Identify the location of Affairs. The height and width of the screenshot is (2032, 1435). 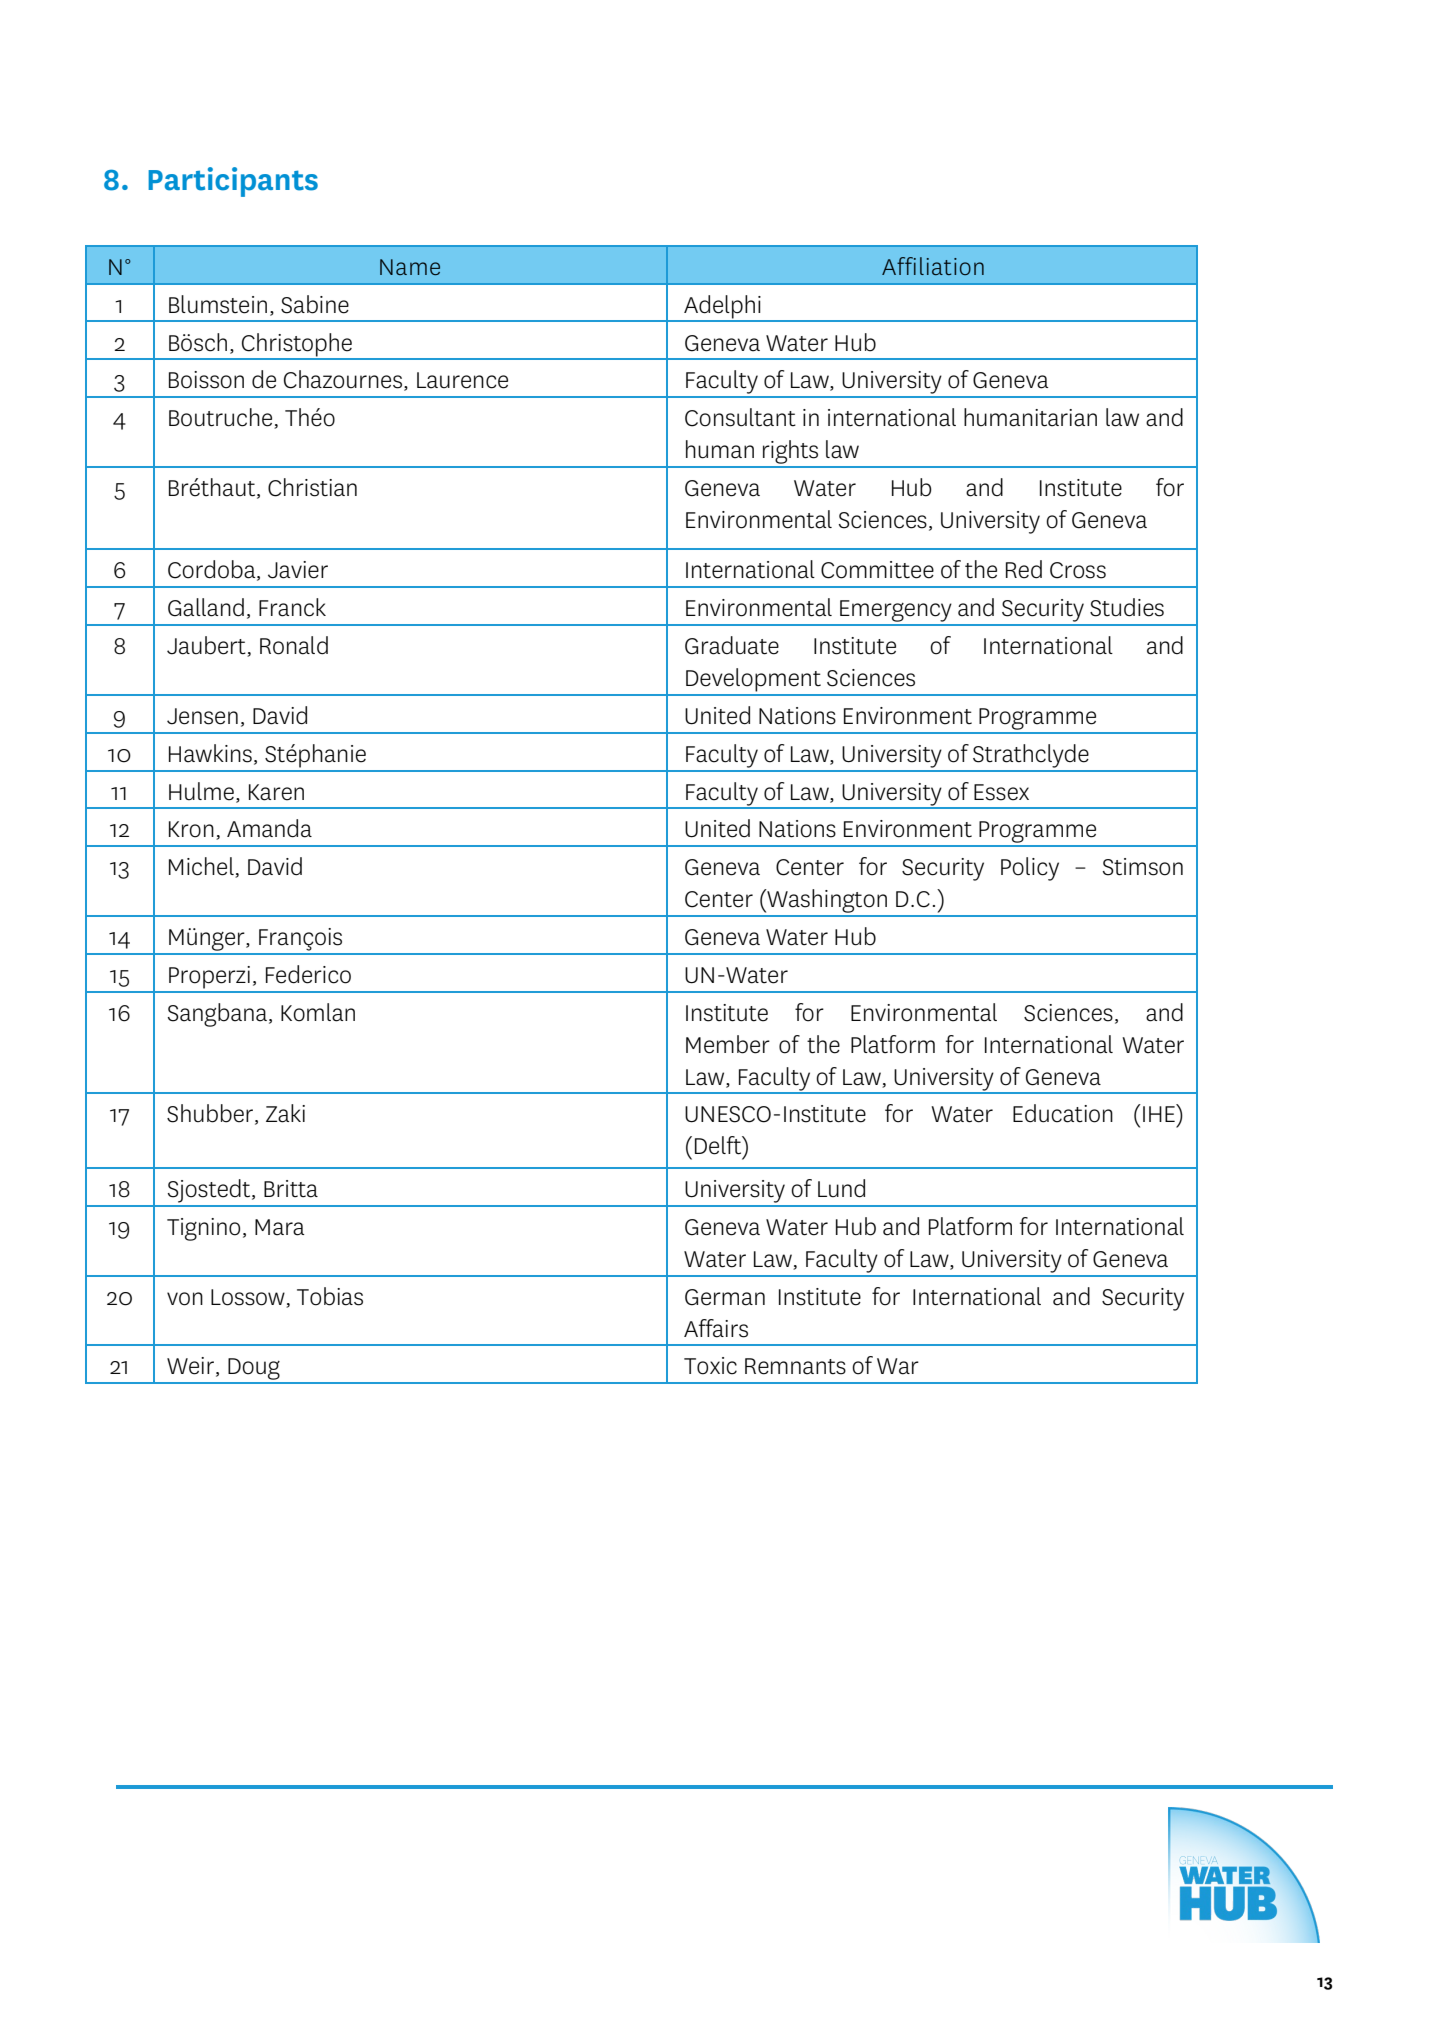
(716, 1328).
